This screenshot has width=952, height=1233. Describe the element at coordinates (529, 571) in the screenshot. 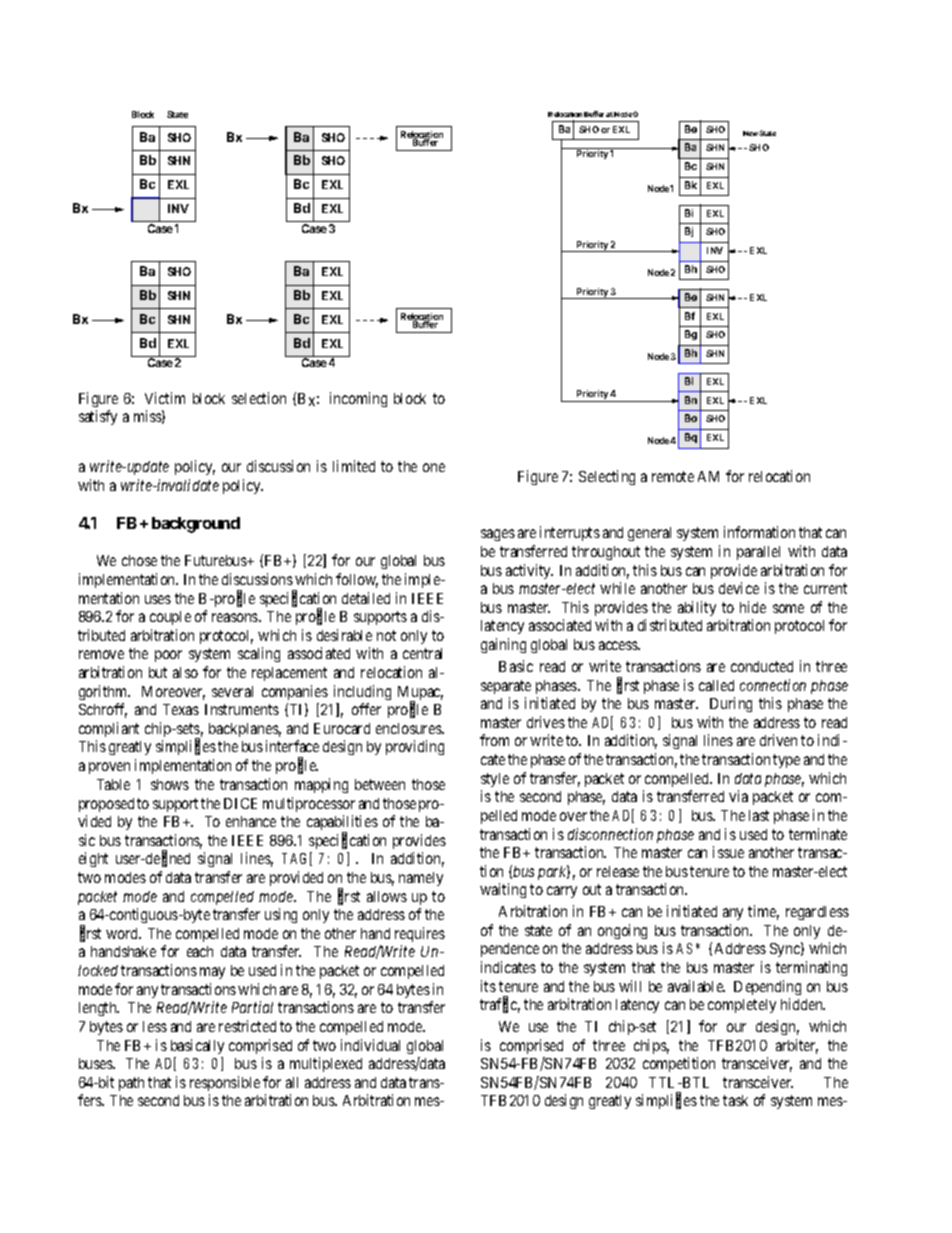

I see `activity` at that location.
